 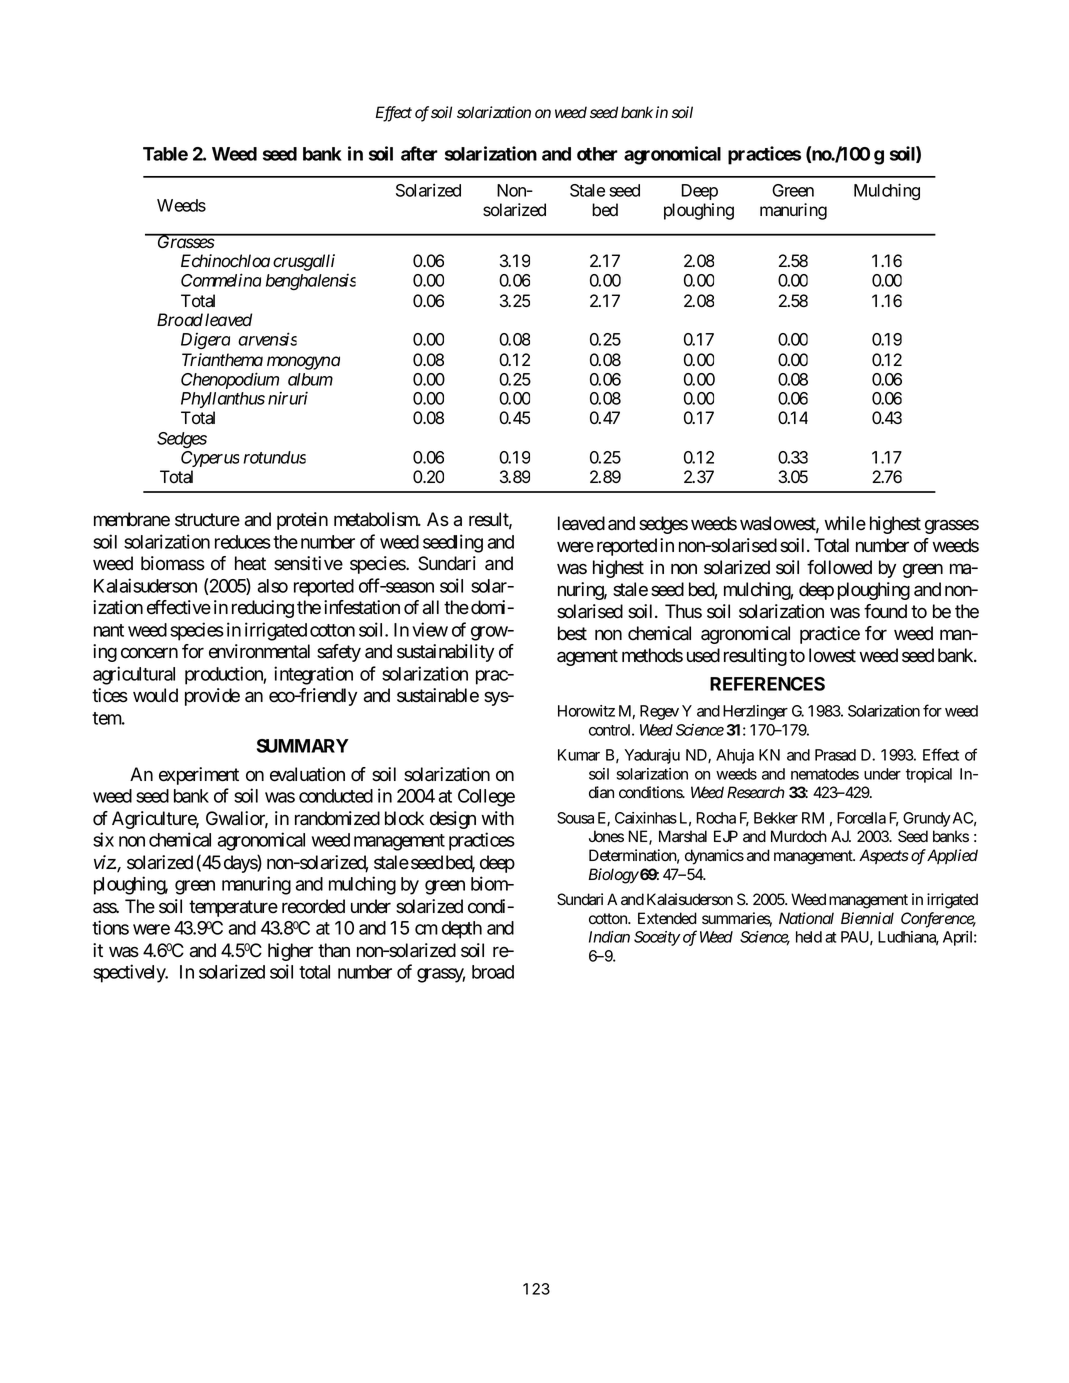 I want to click on while, so click(x=845, y=523).
